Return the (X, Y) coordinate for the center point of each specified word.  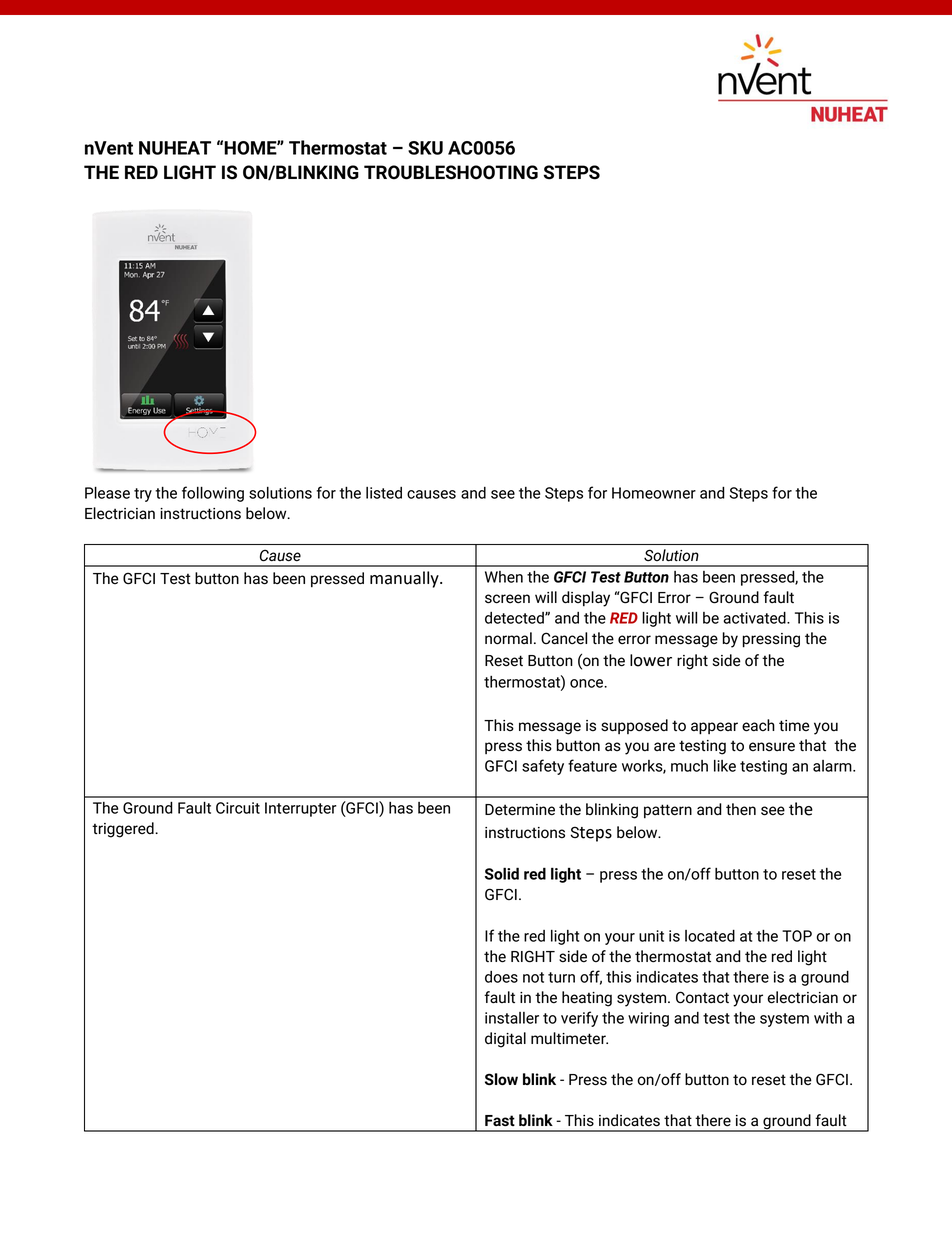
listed (384, 493)
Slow (501, 1079)
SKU (425, 148)
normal (508, 638)
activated (755, 618)
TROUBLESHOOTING (451, 172)
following (213, 494)
